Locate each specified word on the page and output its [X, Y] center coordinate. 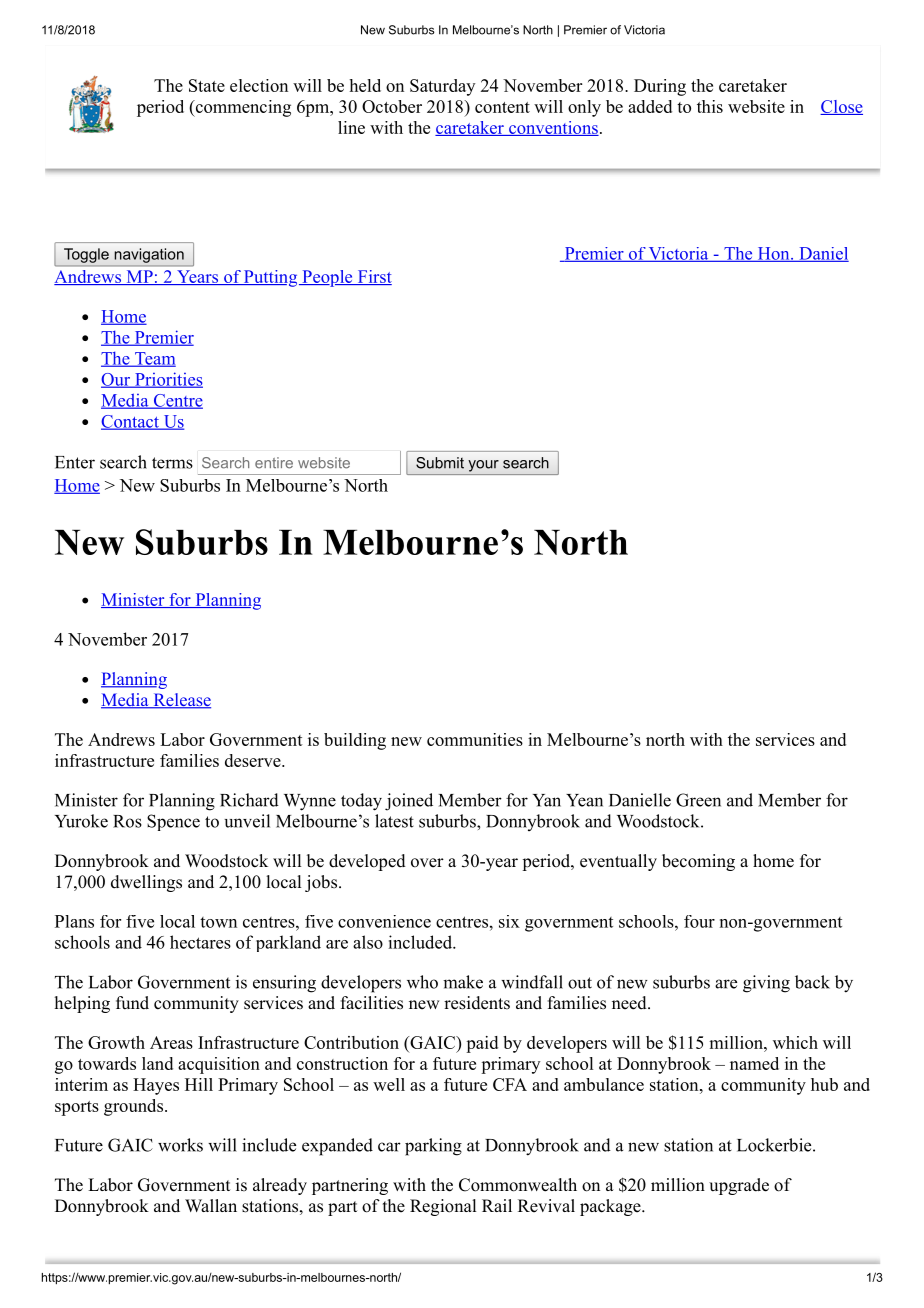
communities [475, 739]
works [180, 1145]
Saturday [442, 87]
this [710, 106]
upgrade [739, 1186]
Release [181, 701]
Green [698, 800]
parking [433, 1147]
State [207, 85]
